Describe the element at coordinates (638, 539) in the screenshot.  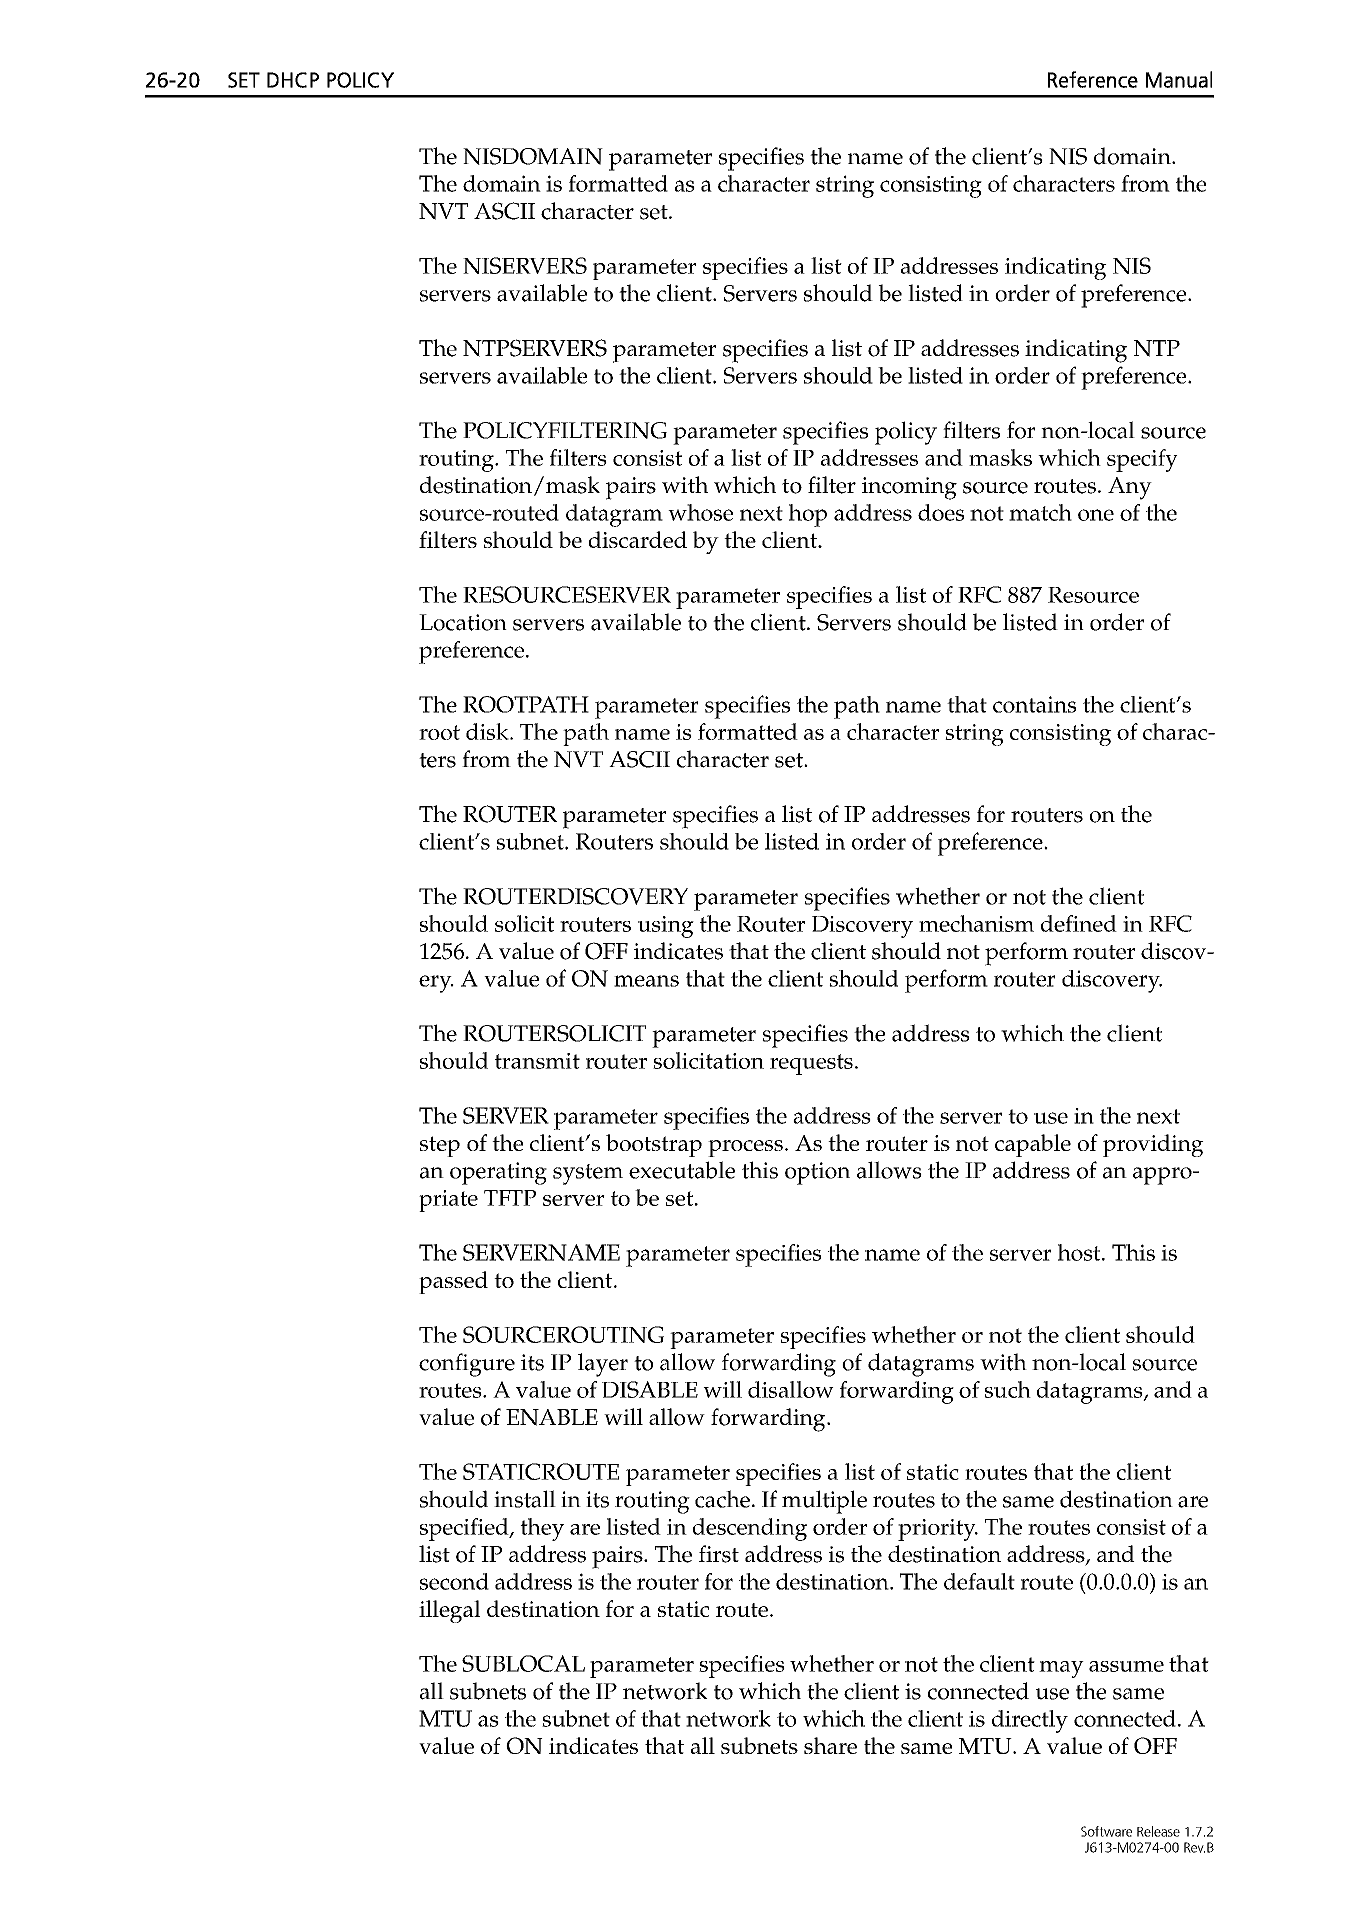
I see `discarded` at that location.
